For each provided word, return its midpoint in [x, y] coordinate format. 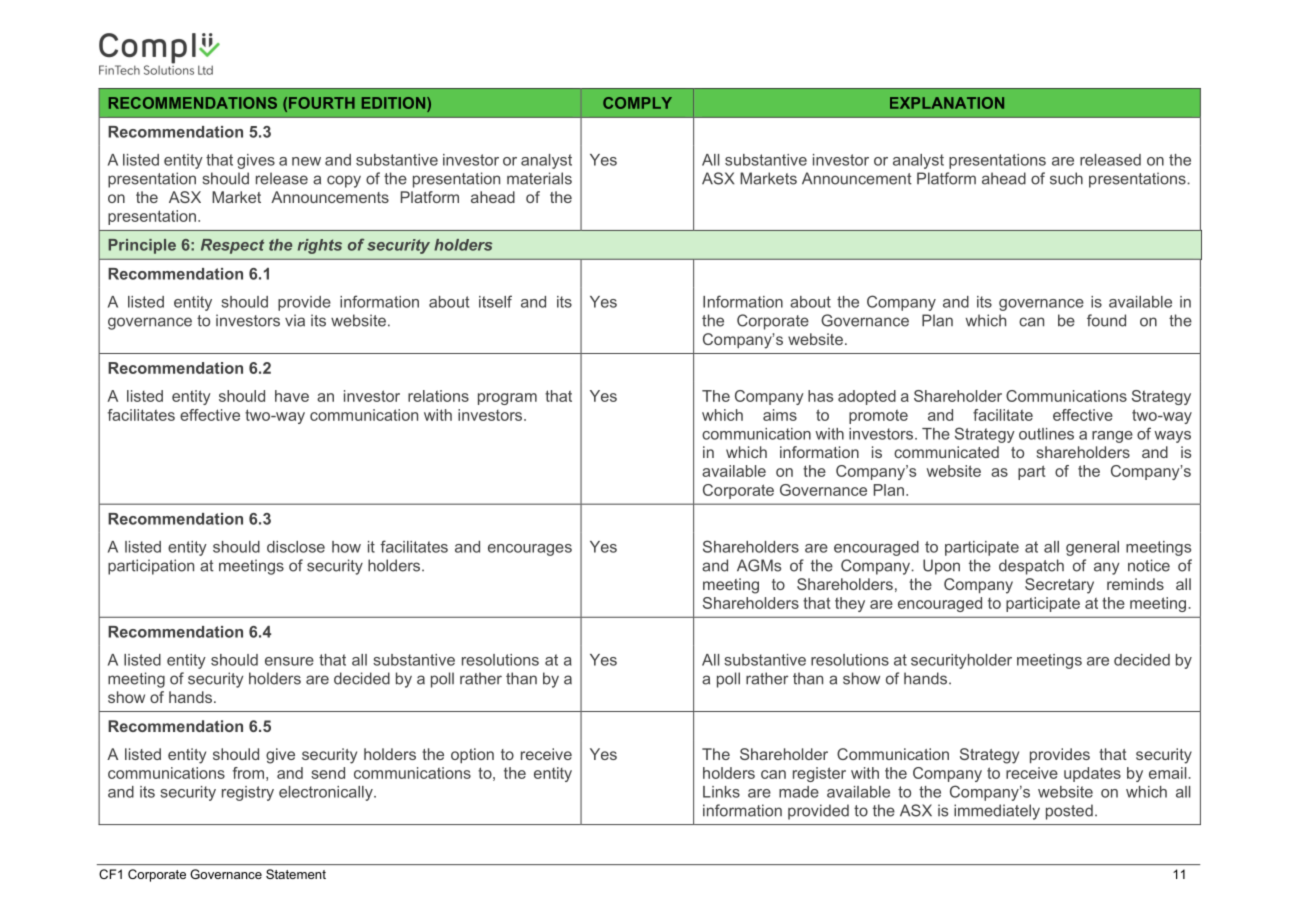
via [295, 320]
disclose [296, 547]
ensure [289, 661]
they [850, 604]
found [1106, 320]
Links [721, 792]
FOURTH [322, 103]
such [1066, 178]
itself [495, 301]
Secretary [1059, 586]
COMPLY [637, 103]
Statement [296, 874]
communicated [946, 452]
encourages [530, 550]
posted [1069, 812]
